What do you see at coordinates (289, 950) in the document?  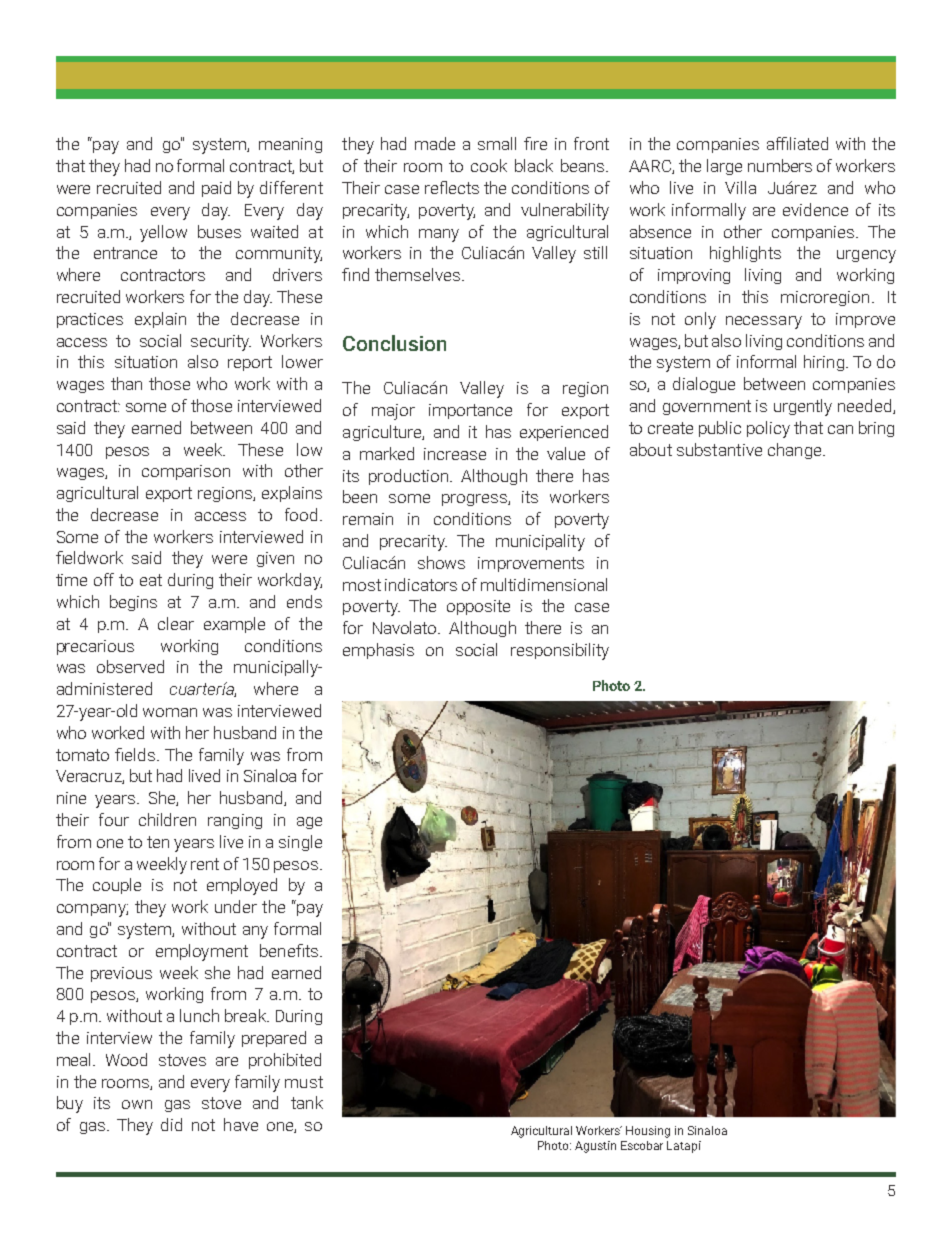 I see `benefits` at bounding box center [289, 950].
